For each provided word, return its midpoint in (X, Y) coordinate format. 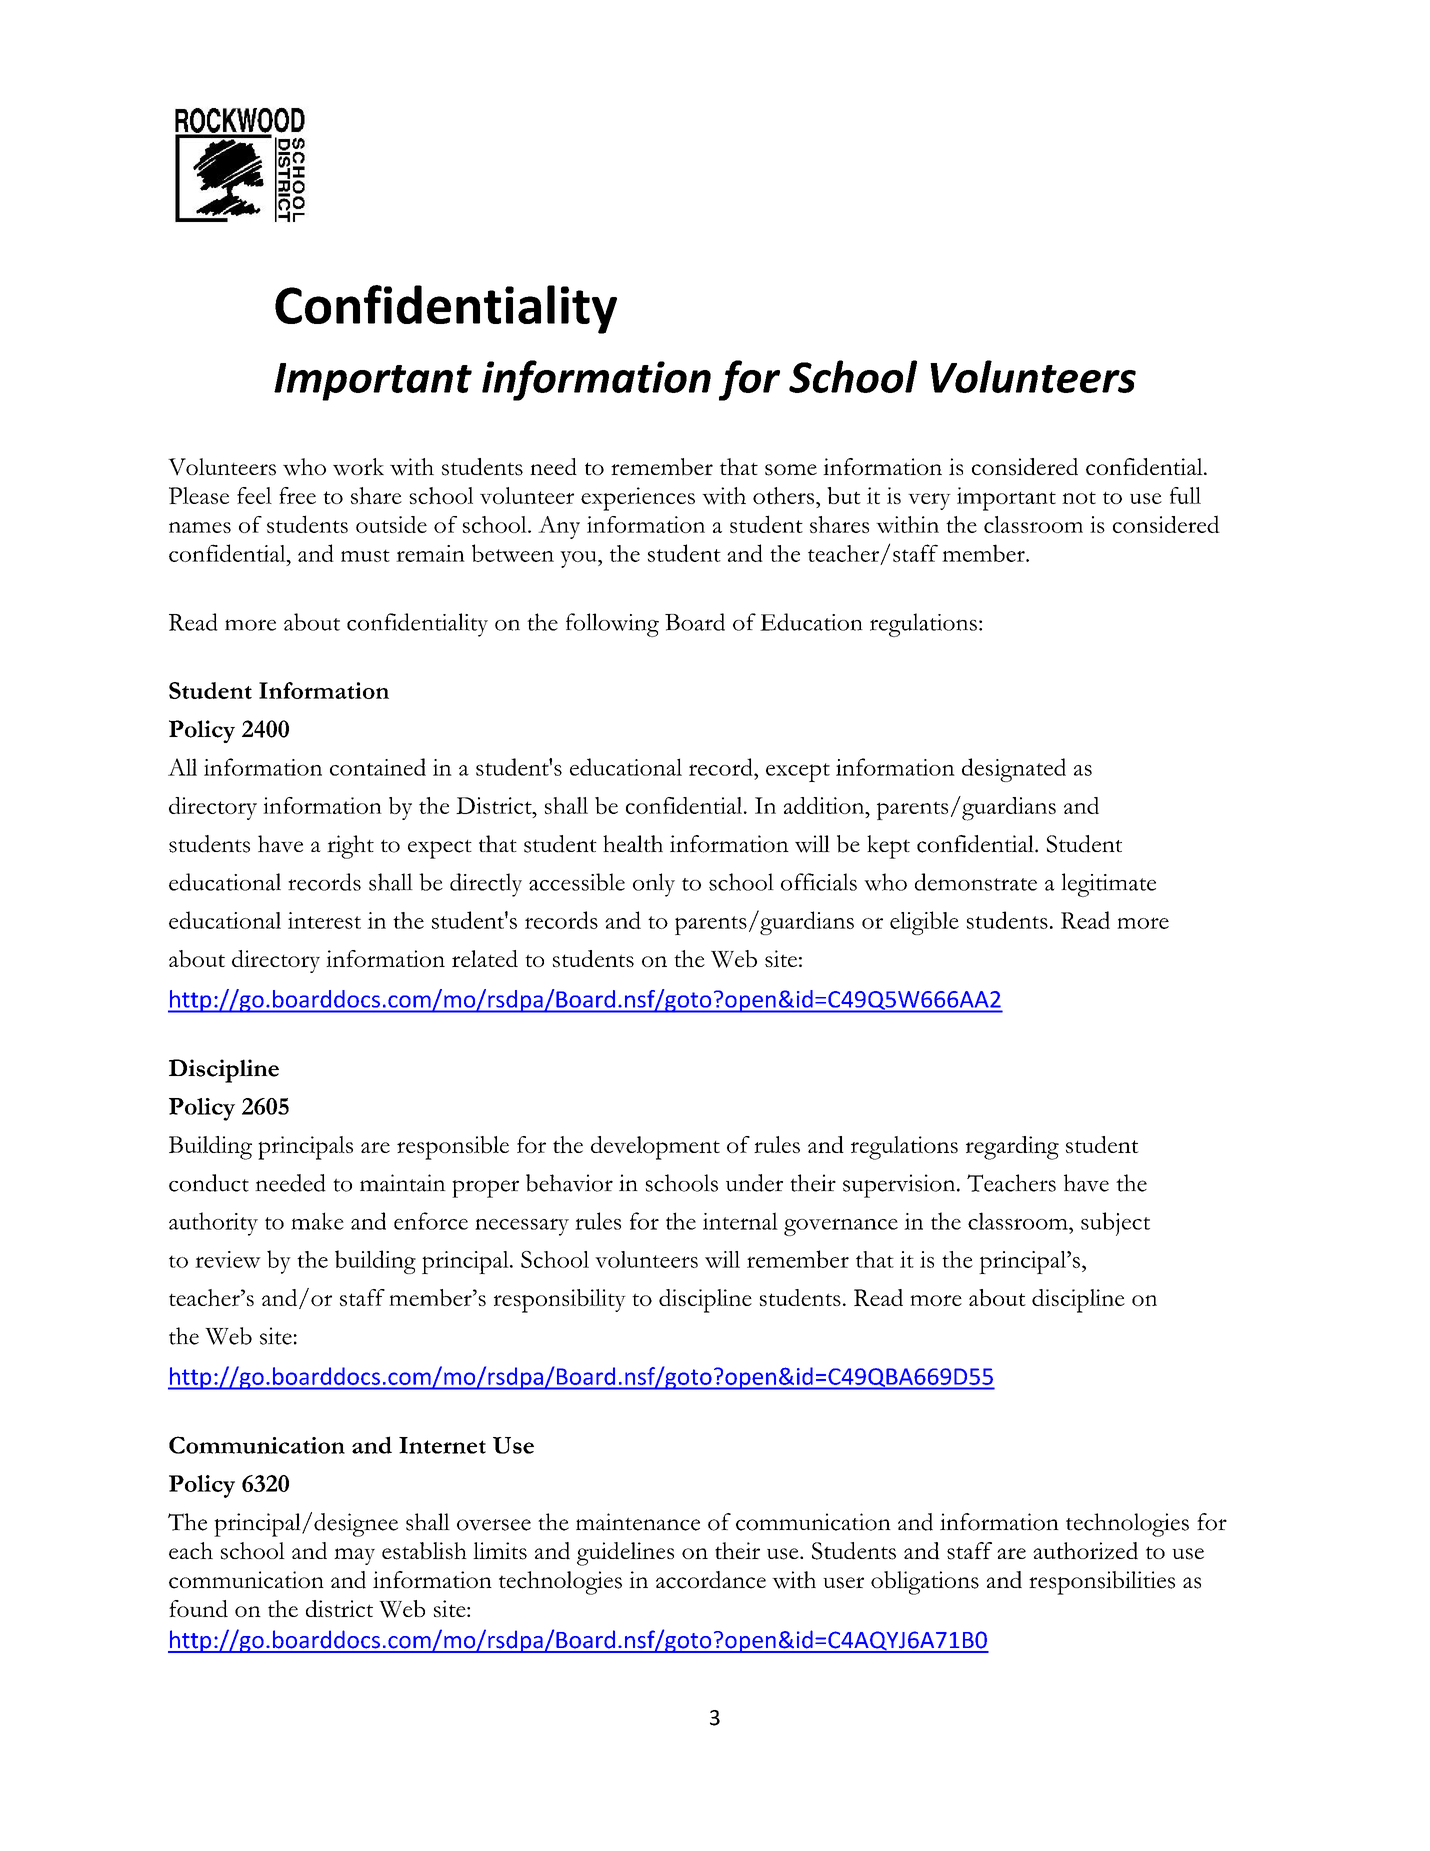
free (297, 495)
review (228, 1259)
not (1079, 498)
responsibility (560, 1301)
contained (378, 767)
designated (1014, 770)
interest (324, 920)
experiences (638, 499)
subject (1115, 1224)
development (655, 1148)
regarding (1012, 1148)
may (354, 1556)
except (798, 772)
